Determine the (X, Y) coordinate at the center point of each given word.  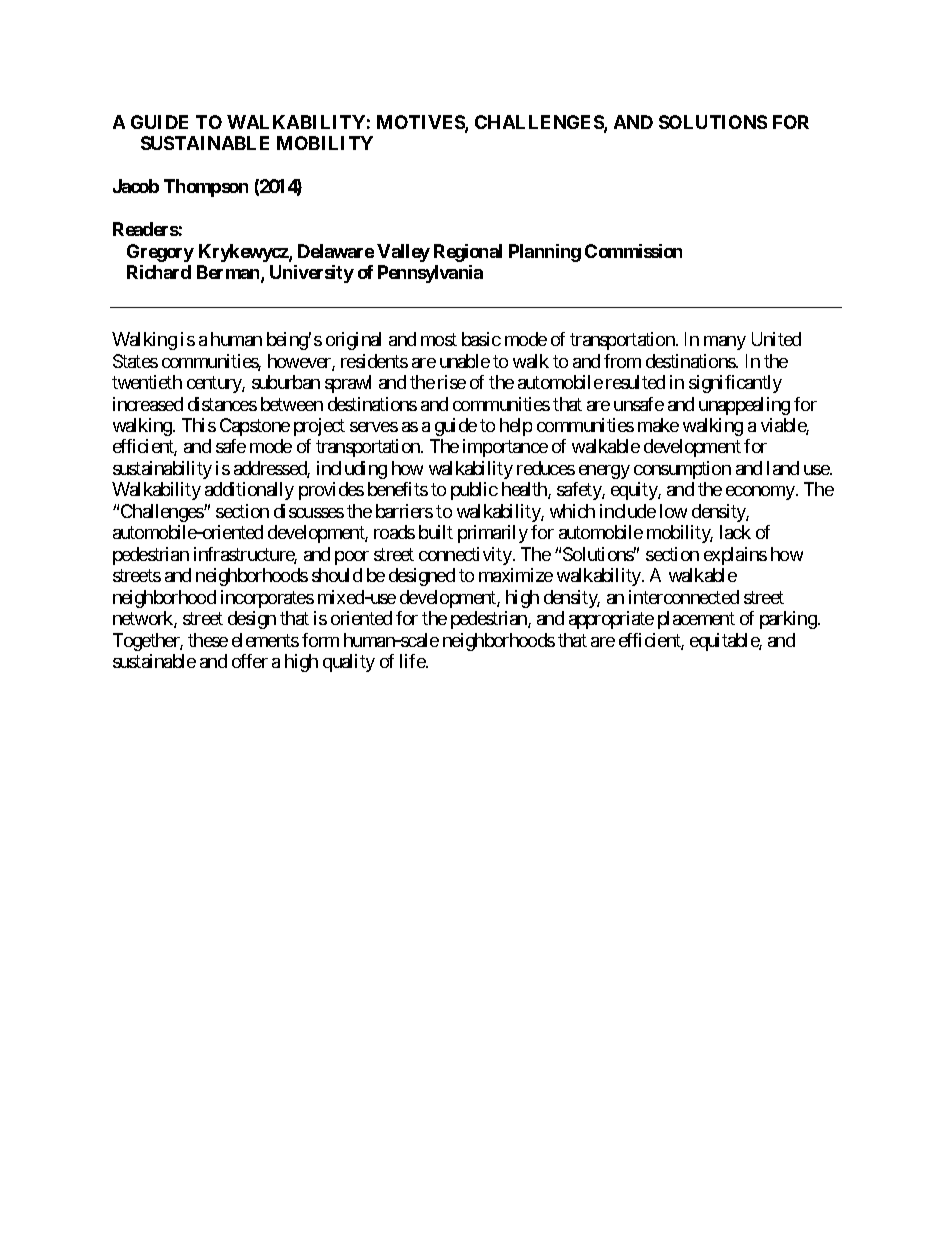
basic (481, 339)
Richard (159, 272)
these (208, 640)
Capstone (255, 427)
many (725, 343)
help (516, 427)
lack (735, 532)
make (658, 425)
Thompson (206, 188)
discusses (309, 511)
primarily (493, 534)
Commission (633, 251)
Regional (468, 253)
